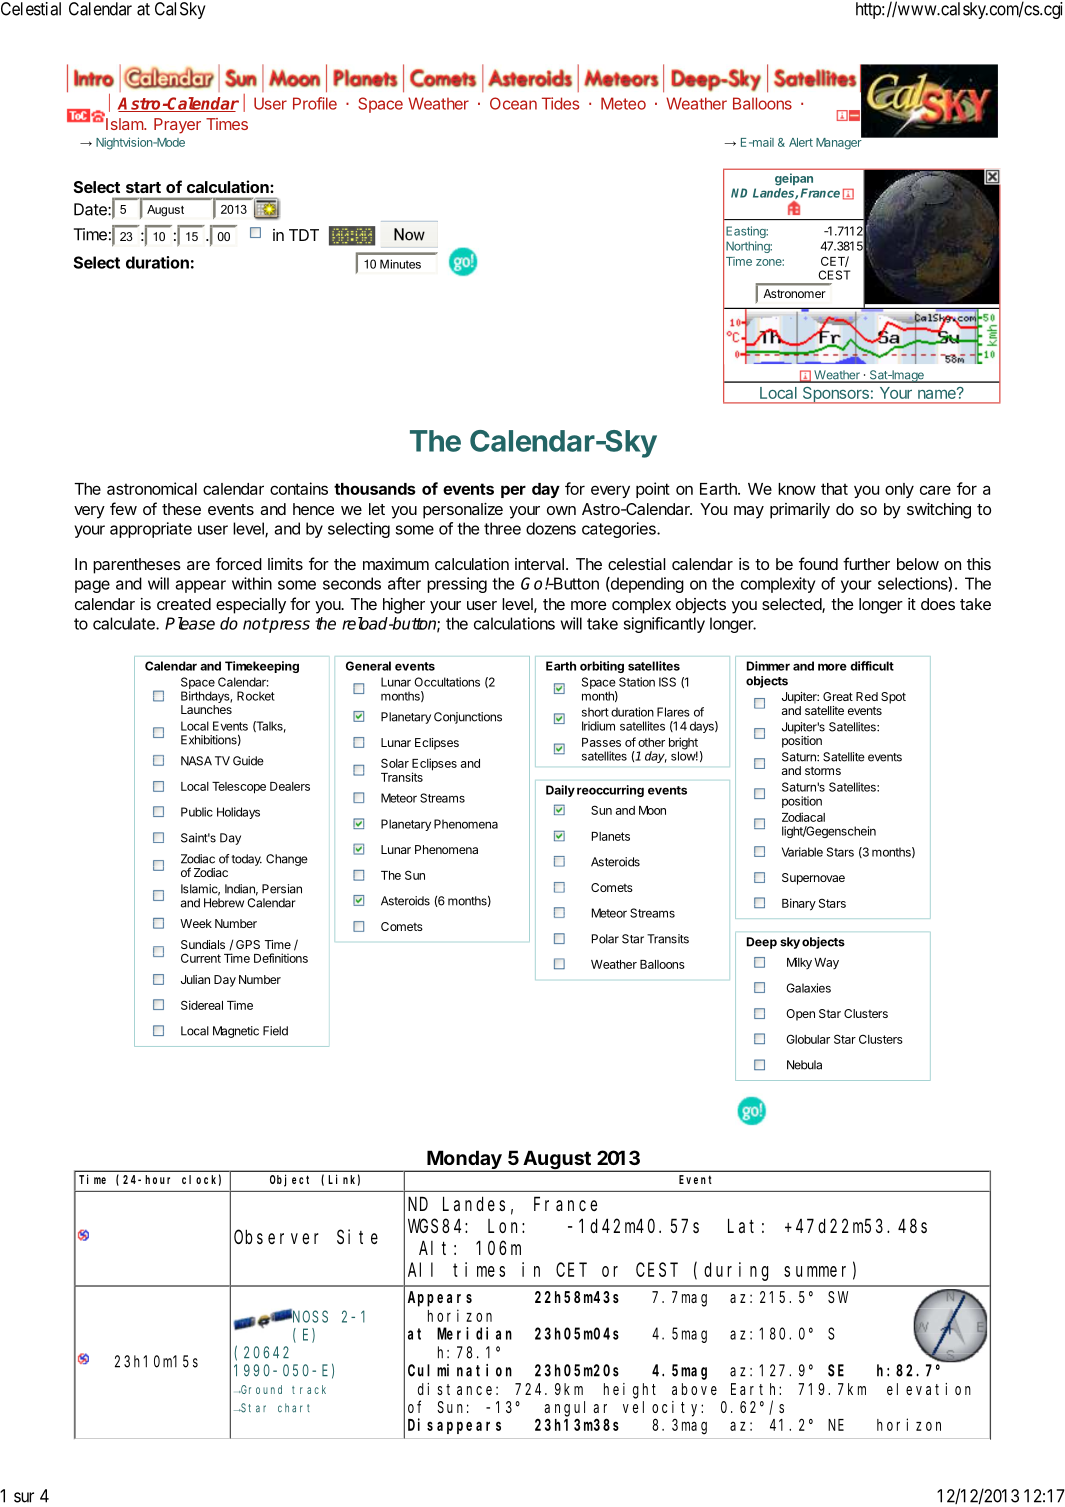 The width and height of the screenshot is (1065, 1507). What do you see at coordinates (866, 563) in the screenshot?
I see `further` at bounding box center [866, 563].
